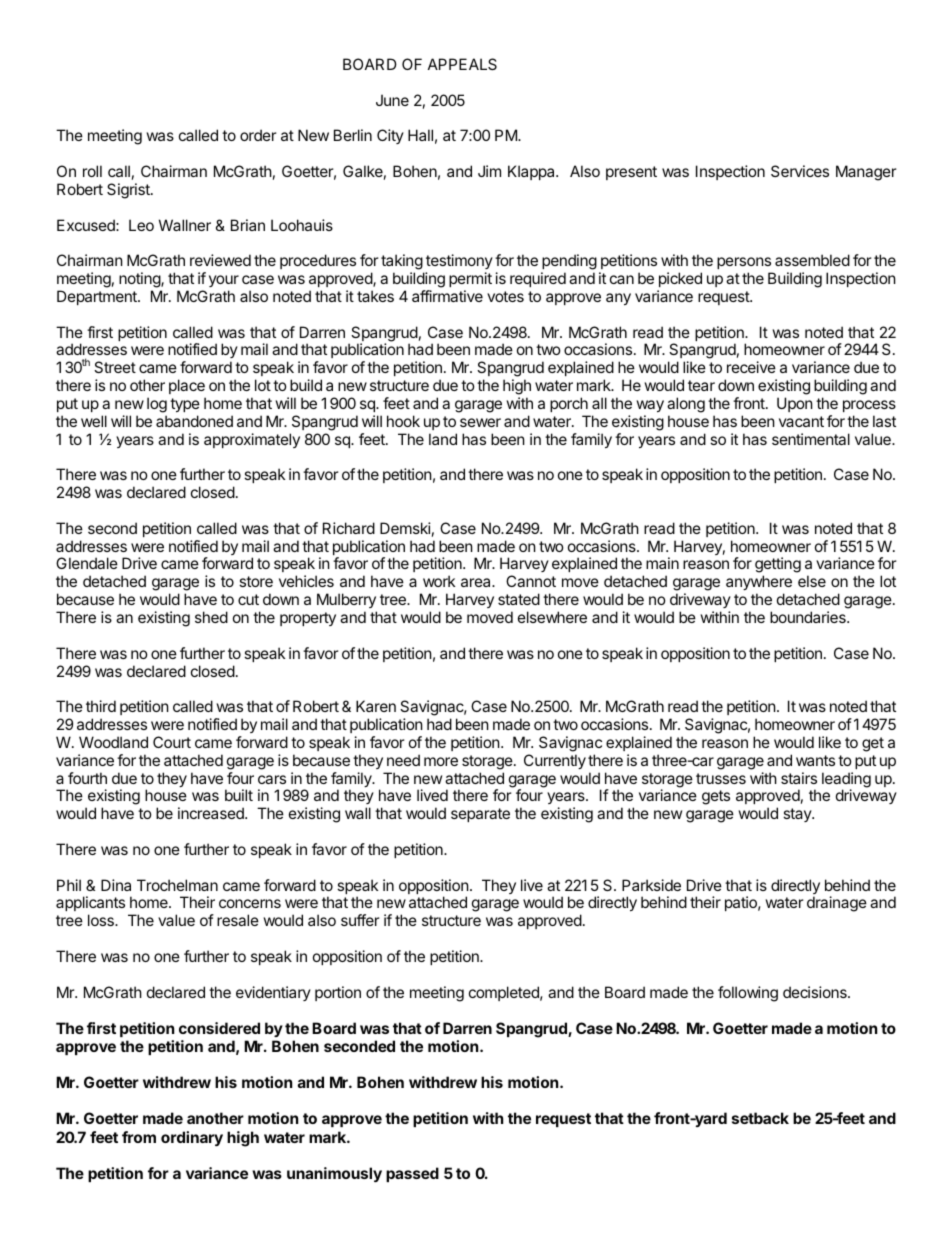 The width and height of the screenshot is (952, 1233). I want to click on Services, so click(800, 171).
